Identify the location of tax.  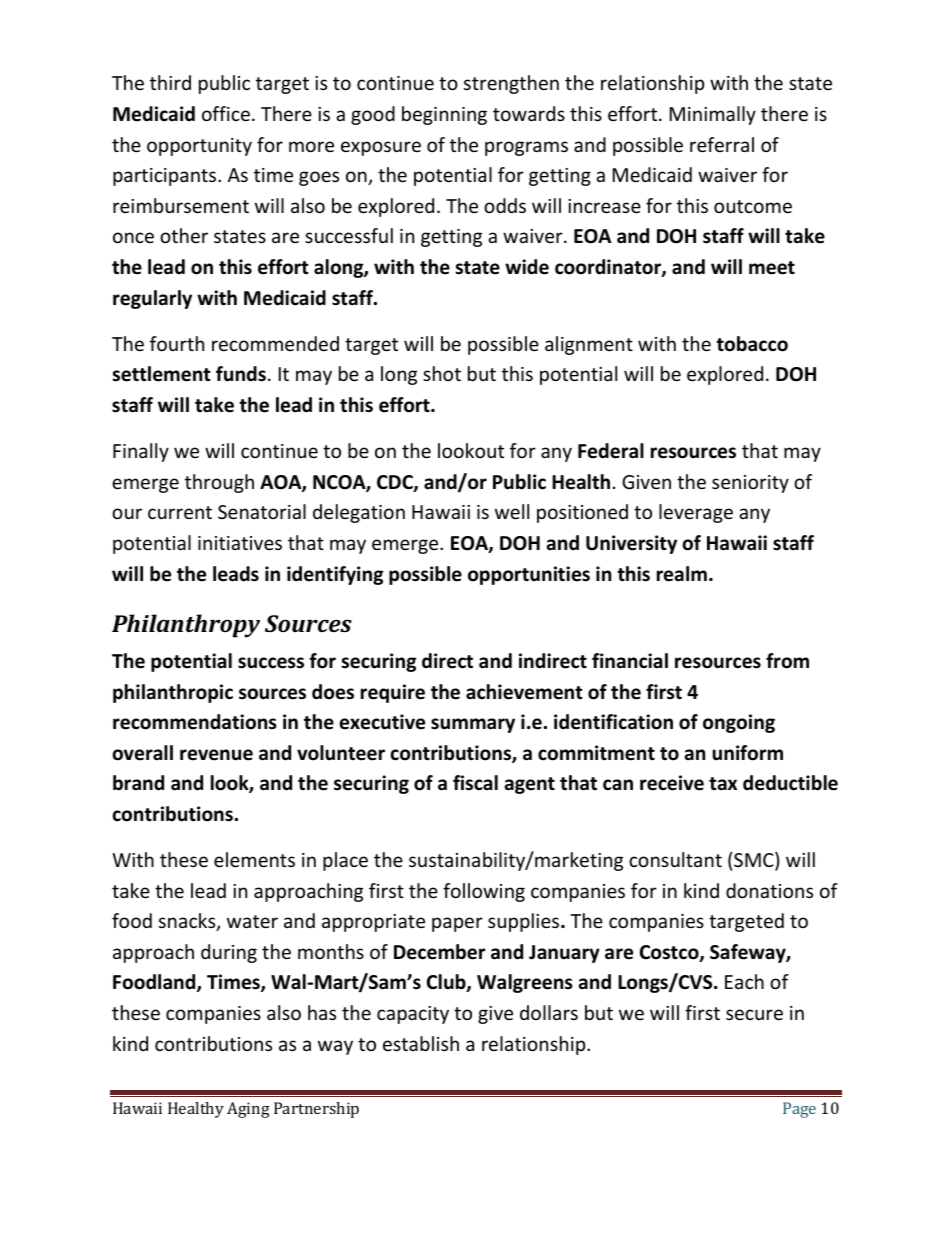
(723, 784).
